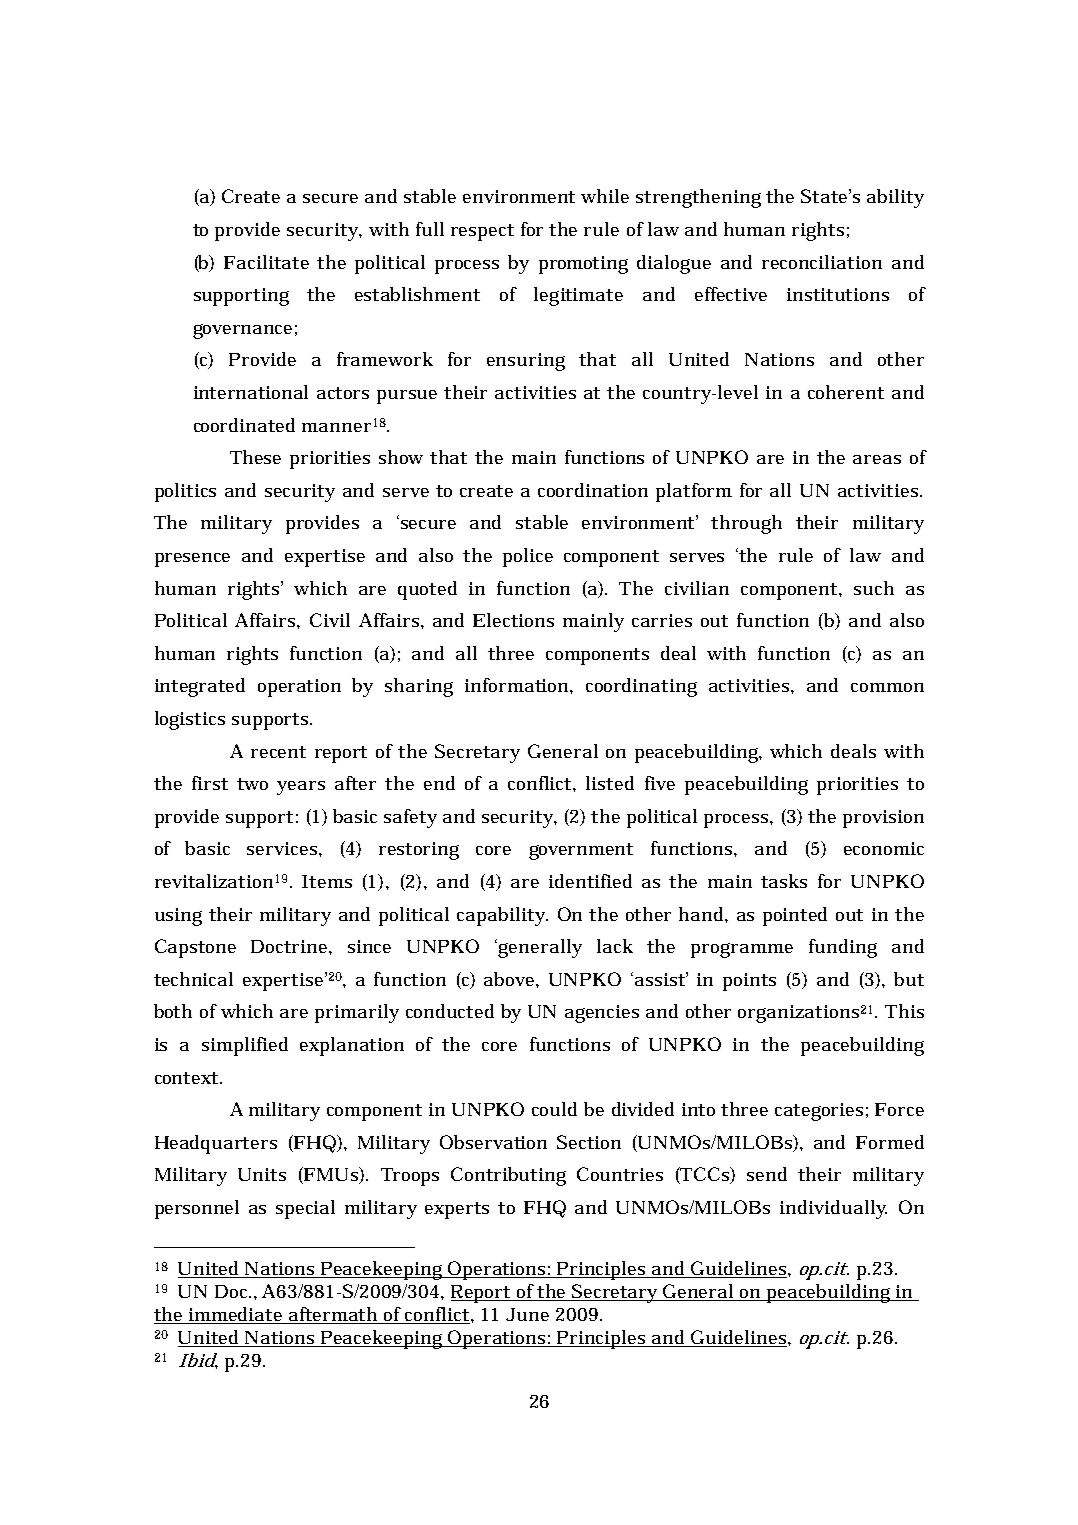  What do you see at coordinates (236, 1315) in the document?
I see `immediate` at bounding box center [236, 1315].
